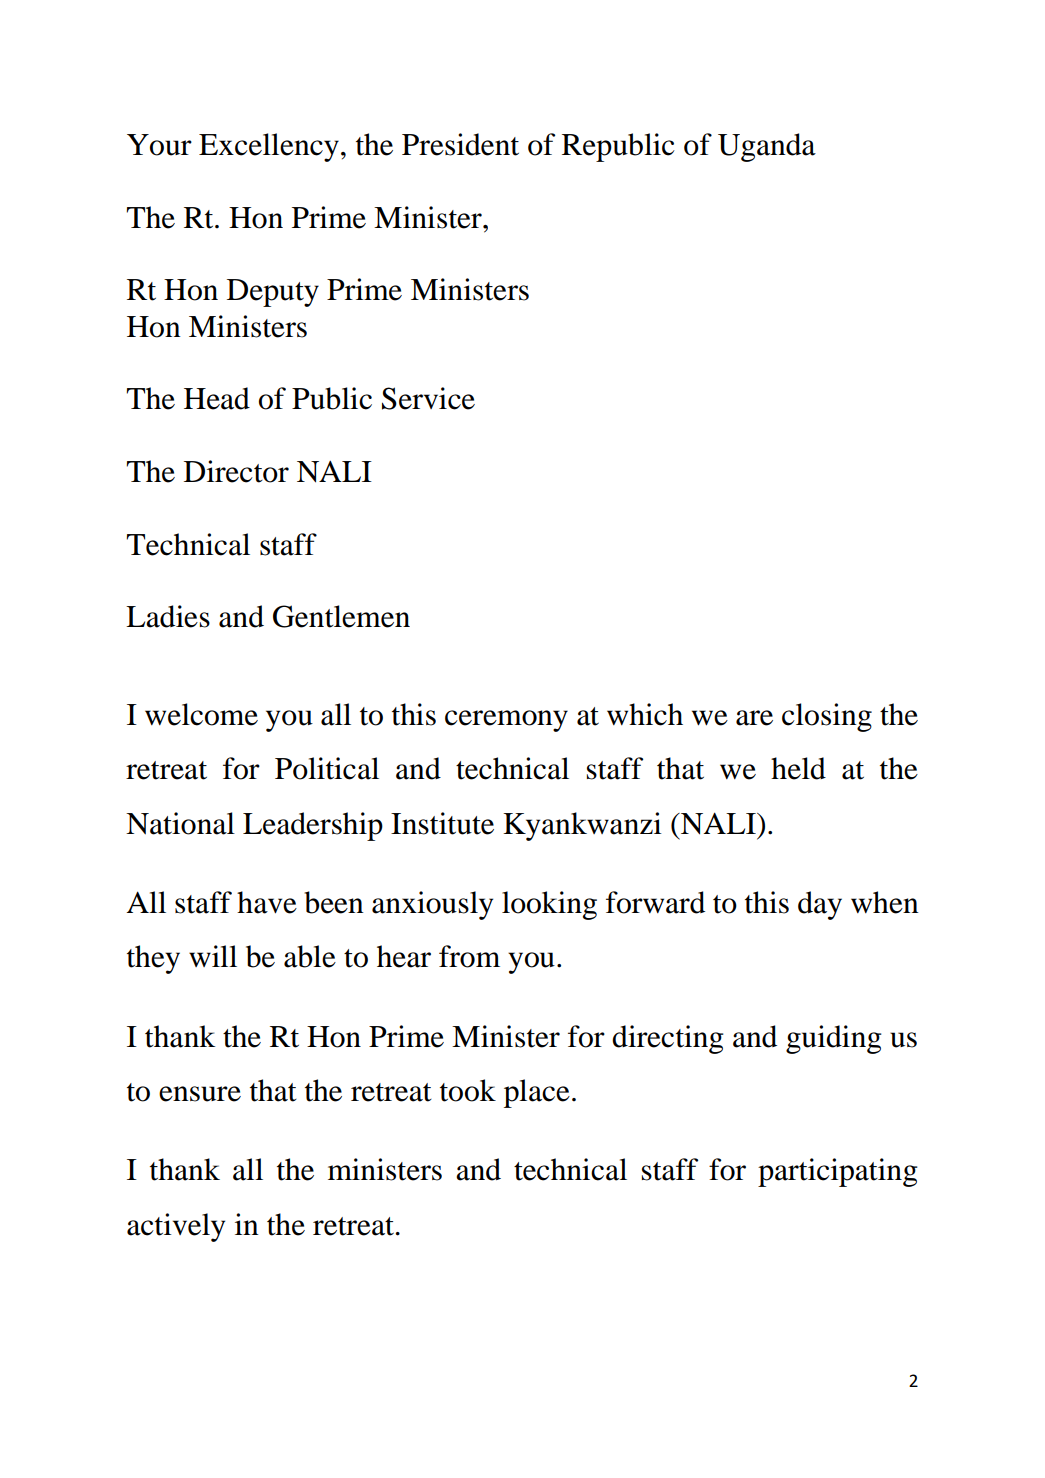  Describe the element at coordinates (236, 471) in the screenshot. I see `Director` at that location.
